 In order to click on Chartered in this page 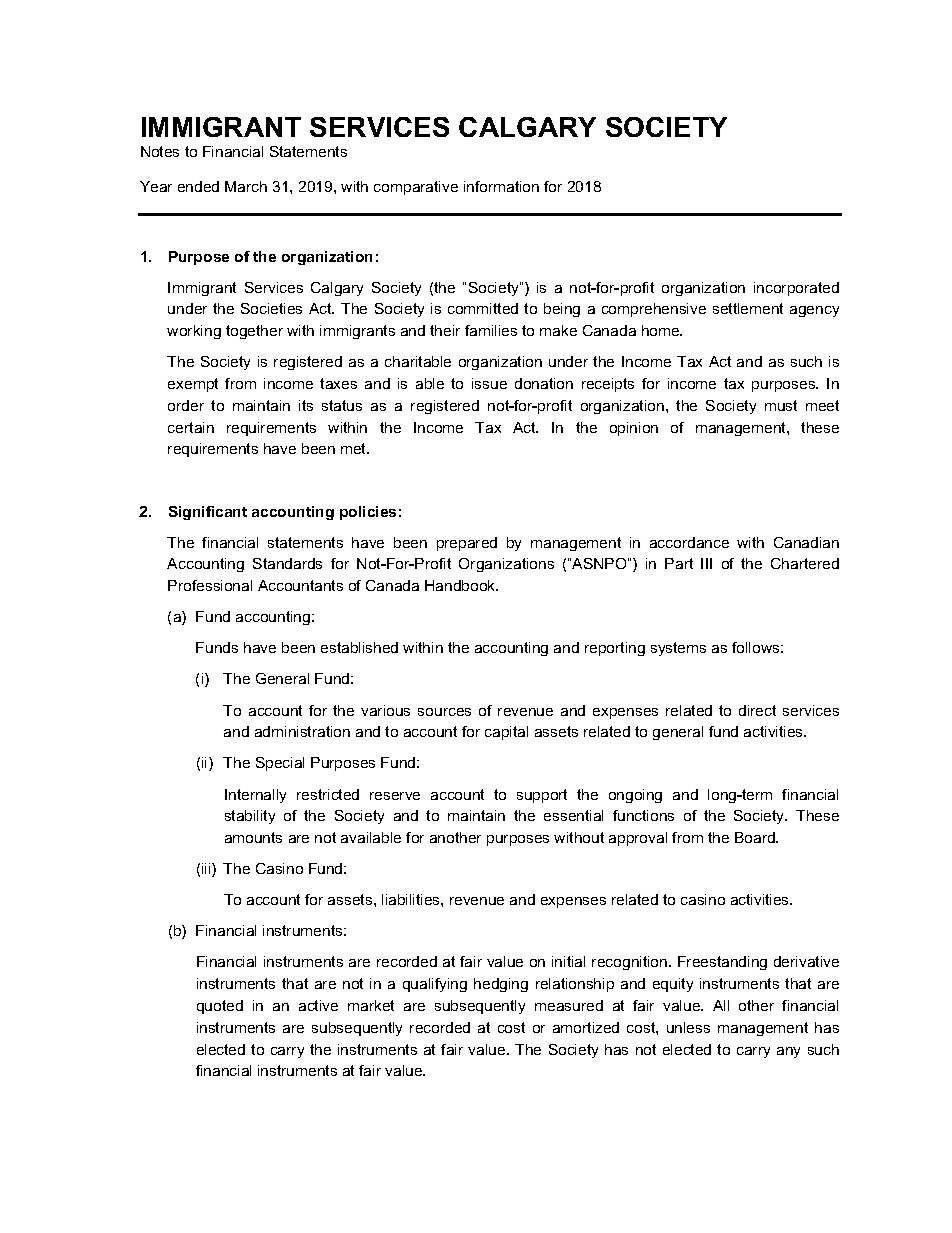, I will do `click(805, 563)`.
